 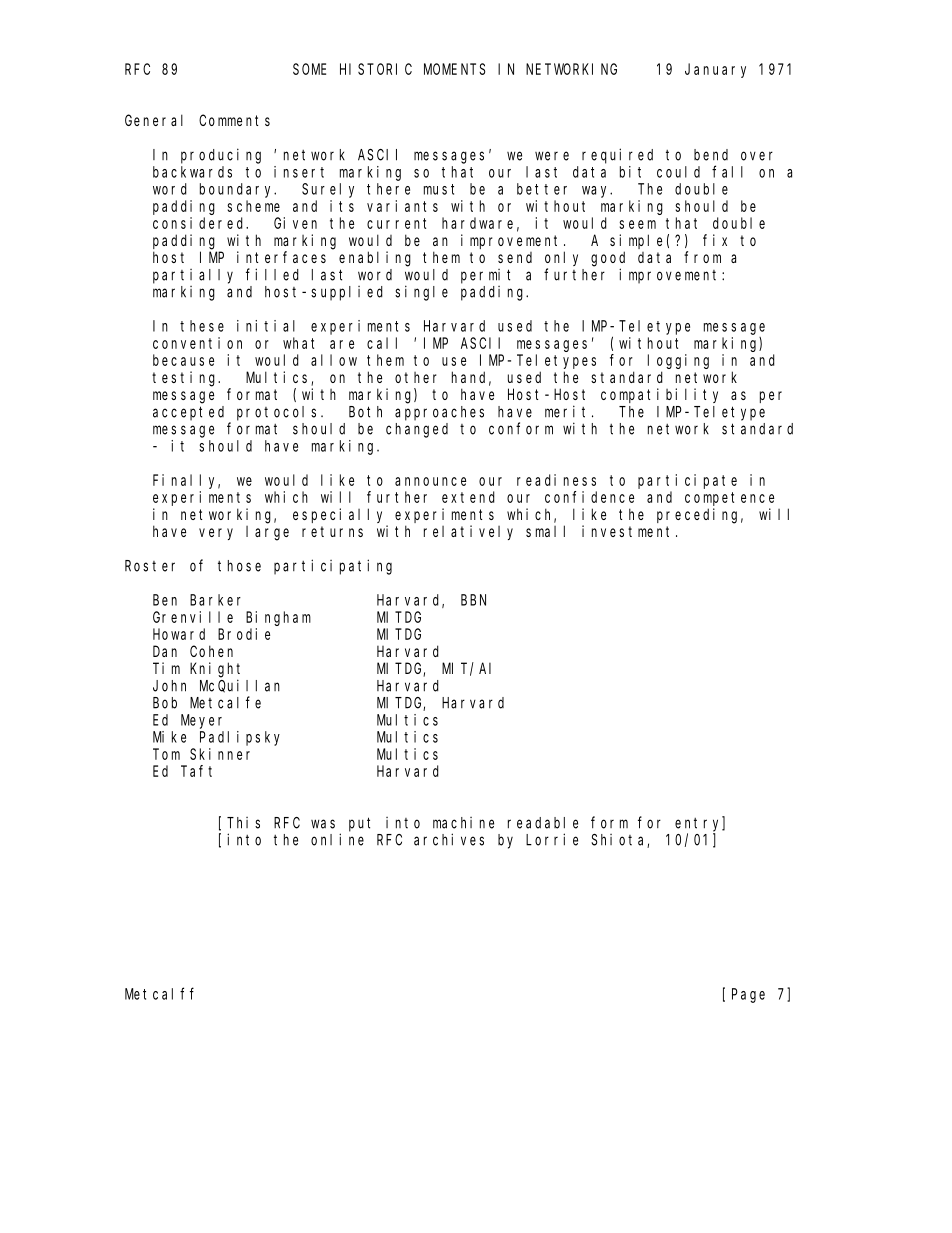 What do you see at coordinates (687, 481) in the document?
I see `participate` at bounding box center [687, 481].
